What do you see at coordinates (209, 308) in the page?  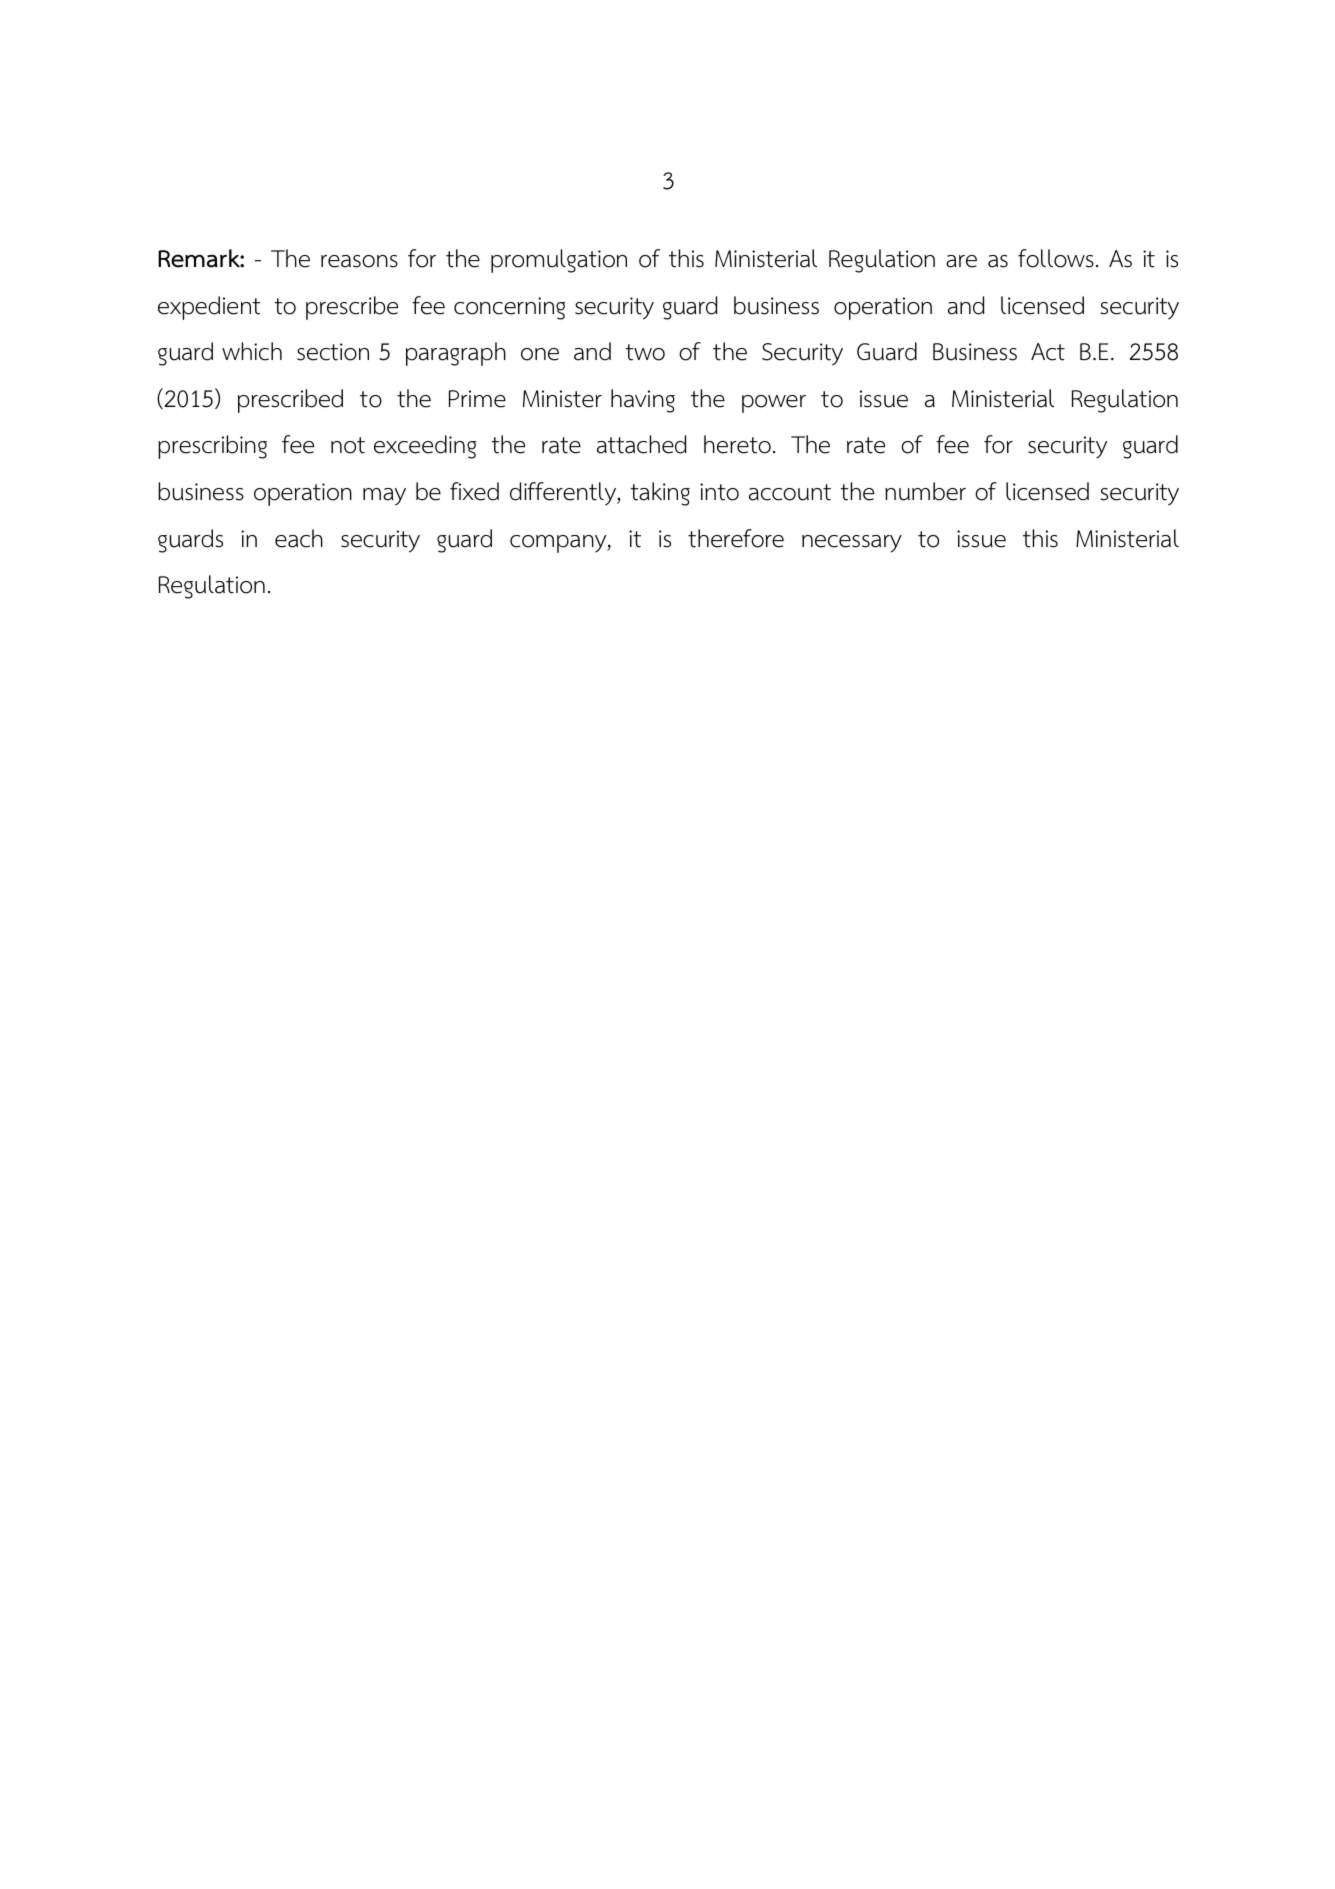 I see `expedient` at bounding box center [209, 308].
